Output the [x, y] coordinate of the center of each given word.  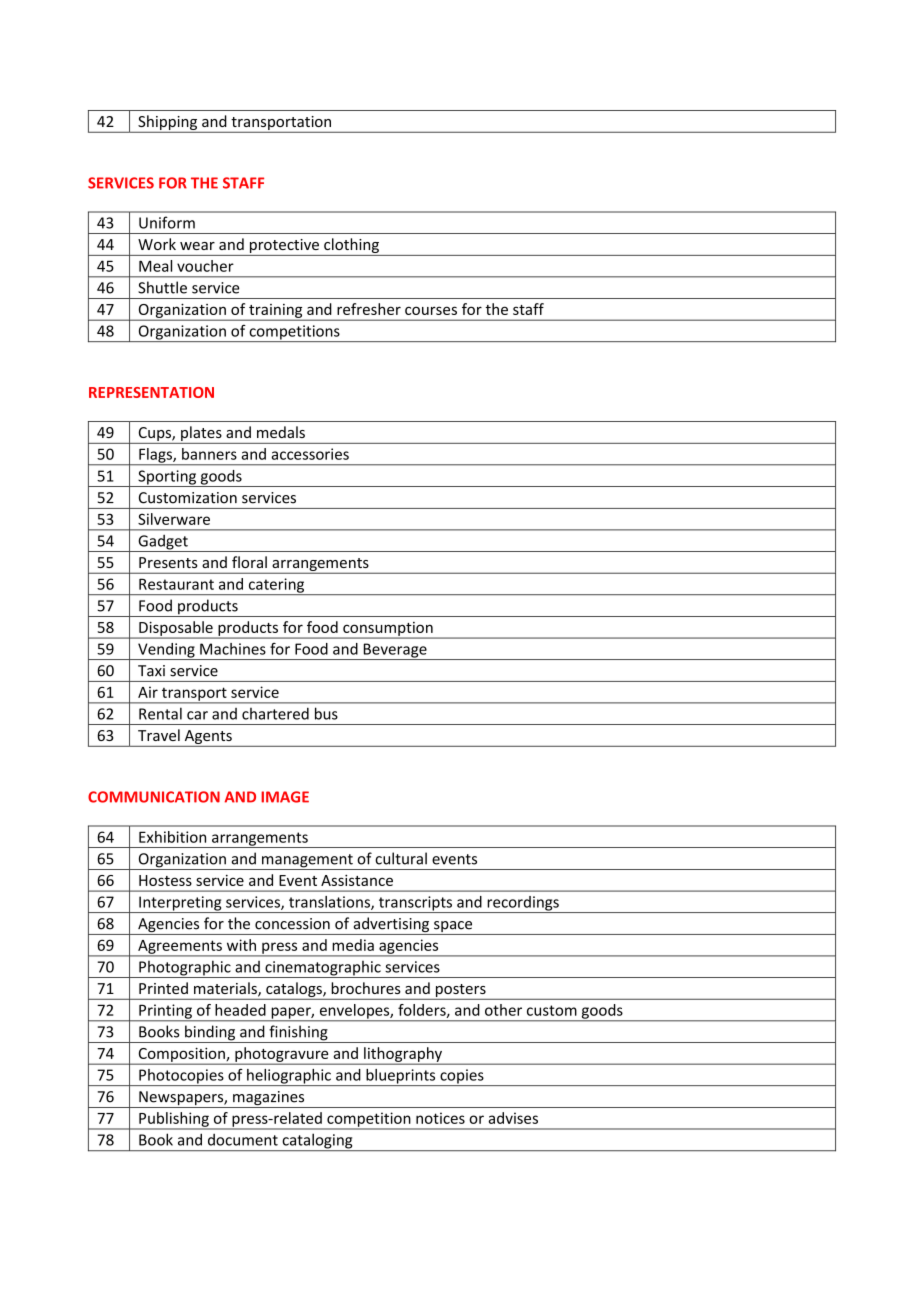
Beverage [395, 651]
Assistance [357, 880]
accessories [310, 454]
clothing [351, 247]
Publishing [174, 1120]
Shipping [168, 123]
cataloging [317, 1142]
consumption [388, 630]
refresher [369, 309]
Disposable [176, 629]
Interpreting [180, 904]
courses [431, 310]
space [453, 928]
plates [201, 435]
